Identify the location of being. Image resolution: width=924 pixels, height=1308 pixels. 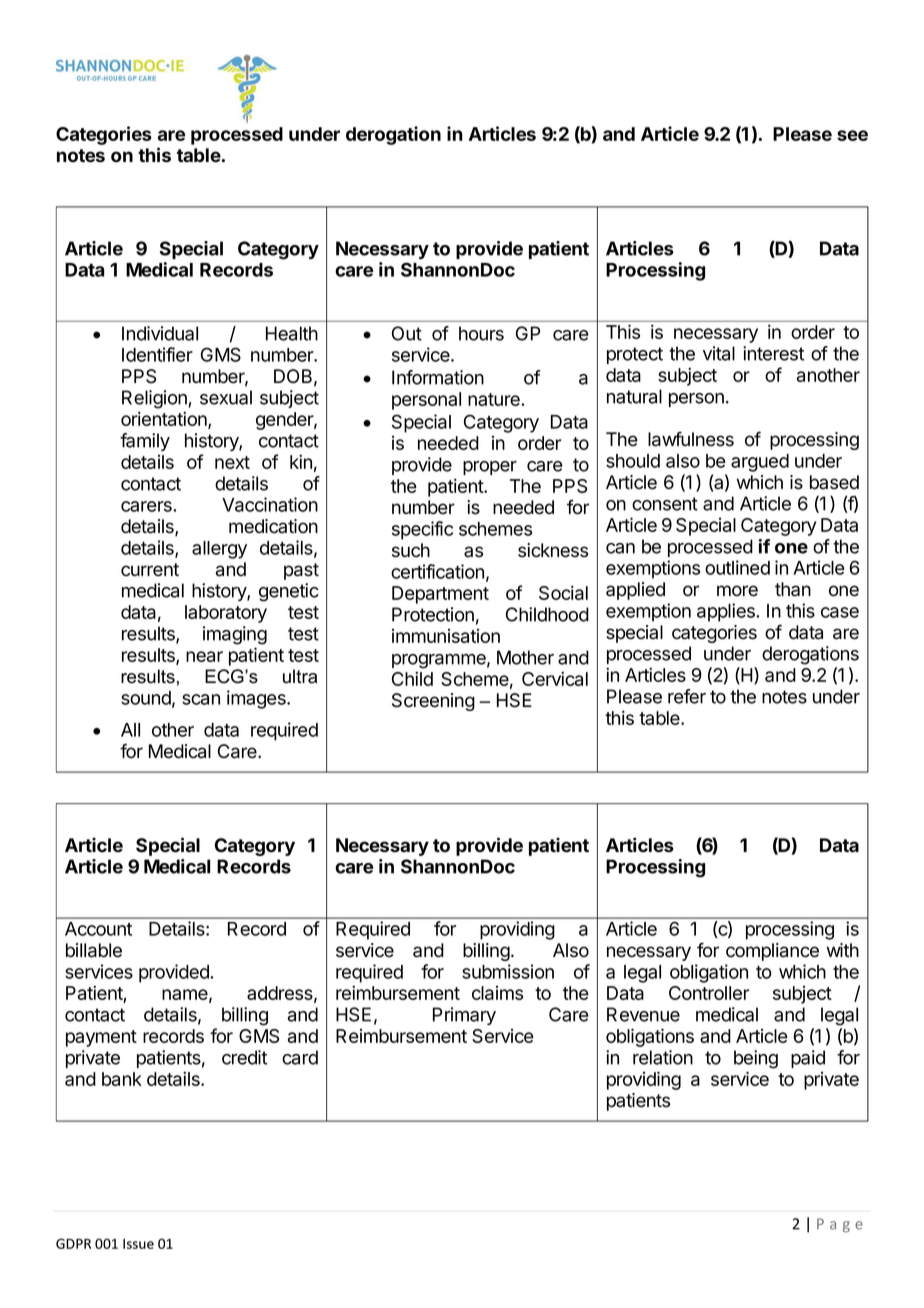
(756, 1059).
